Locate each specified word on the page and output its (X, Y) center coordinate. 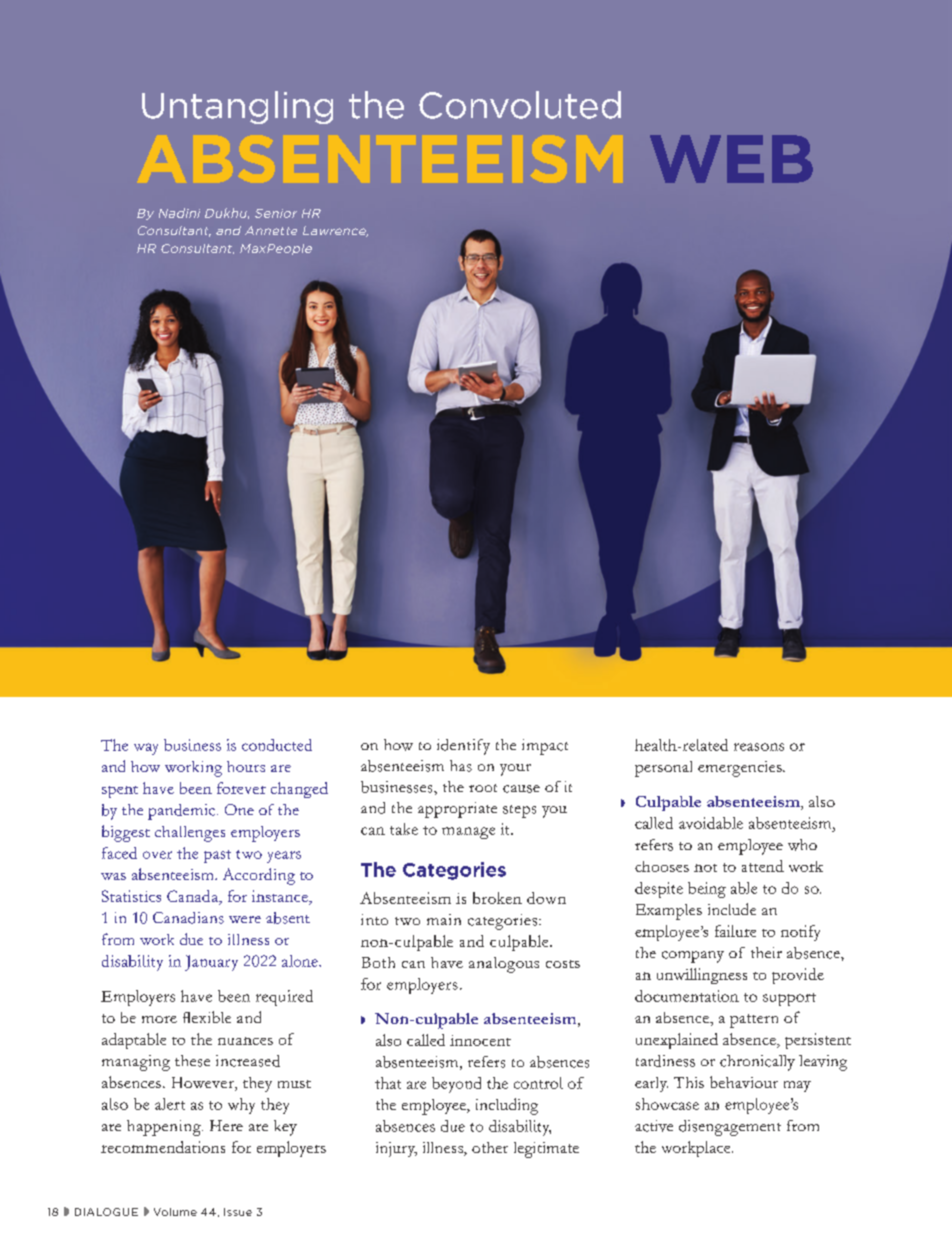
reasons (759, 747)
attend (763, 866)
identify (463, 747)
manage (468, 833)
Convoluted (520, 105)
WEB (731, 159)
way (146, 749)
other (490, 1147)
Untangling (237, 107)
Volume (175, 1212)
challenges (190, 834)
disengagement (730, 1128)
